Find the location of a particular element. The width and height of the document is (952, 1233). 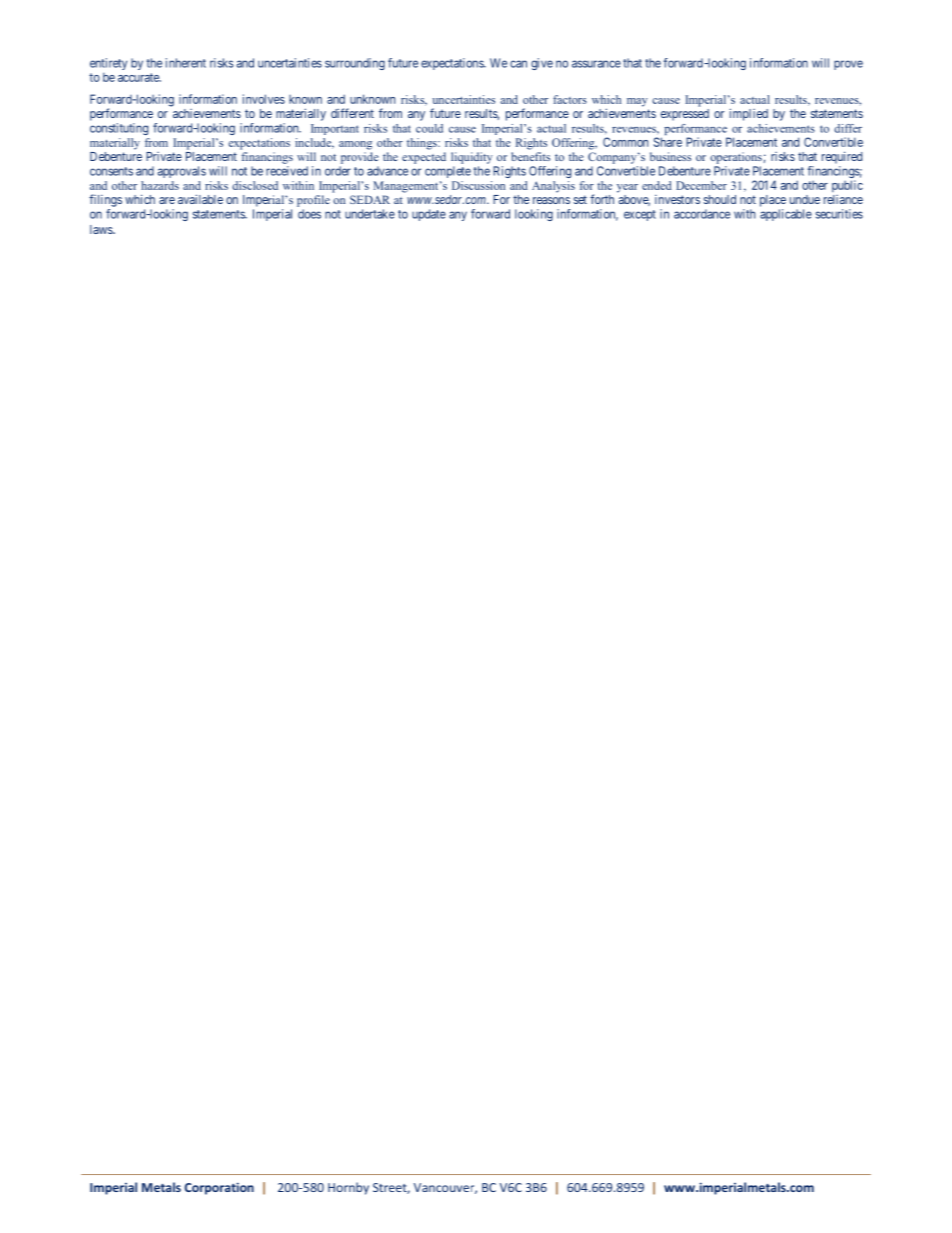

does is located at coordinates (309, 214).
